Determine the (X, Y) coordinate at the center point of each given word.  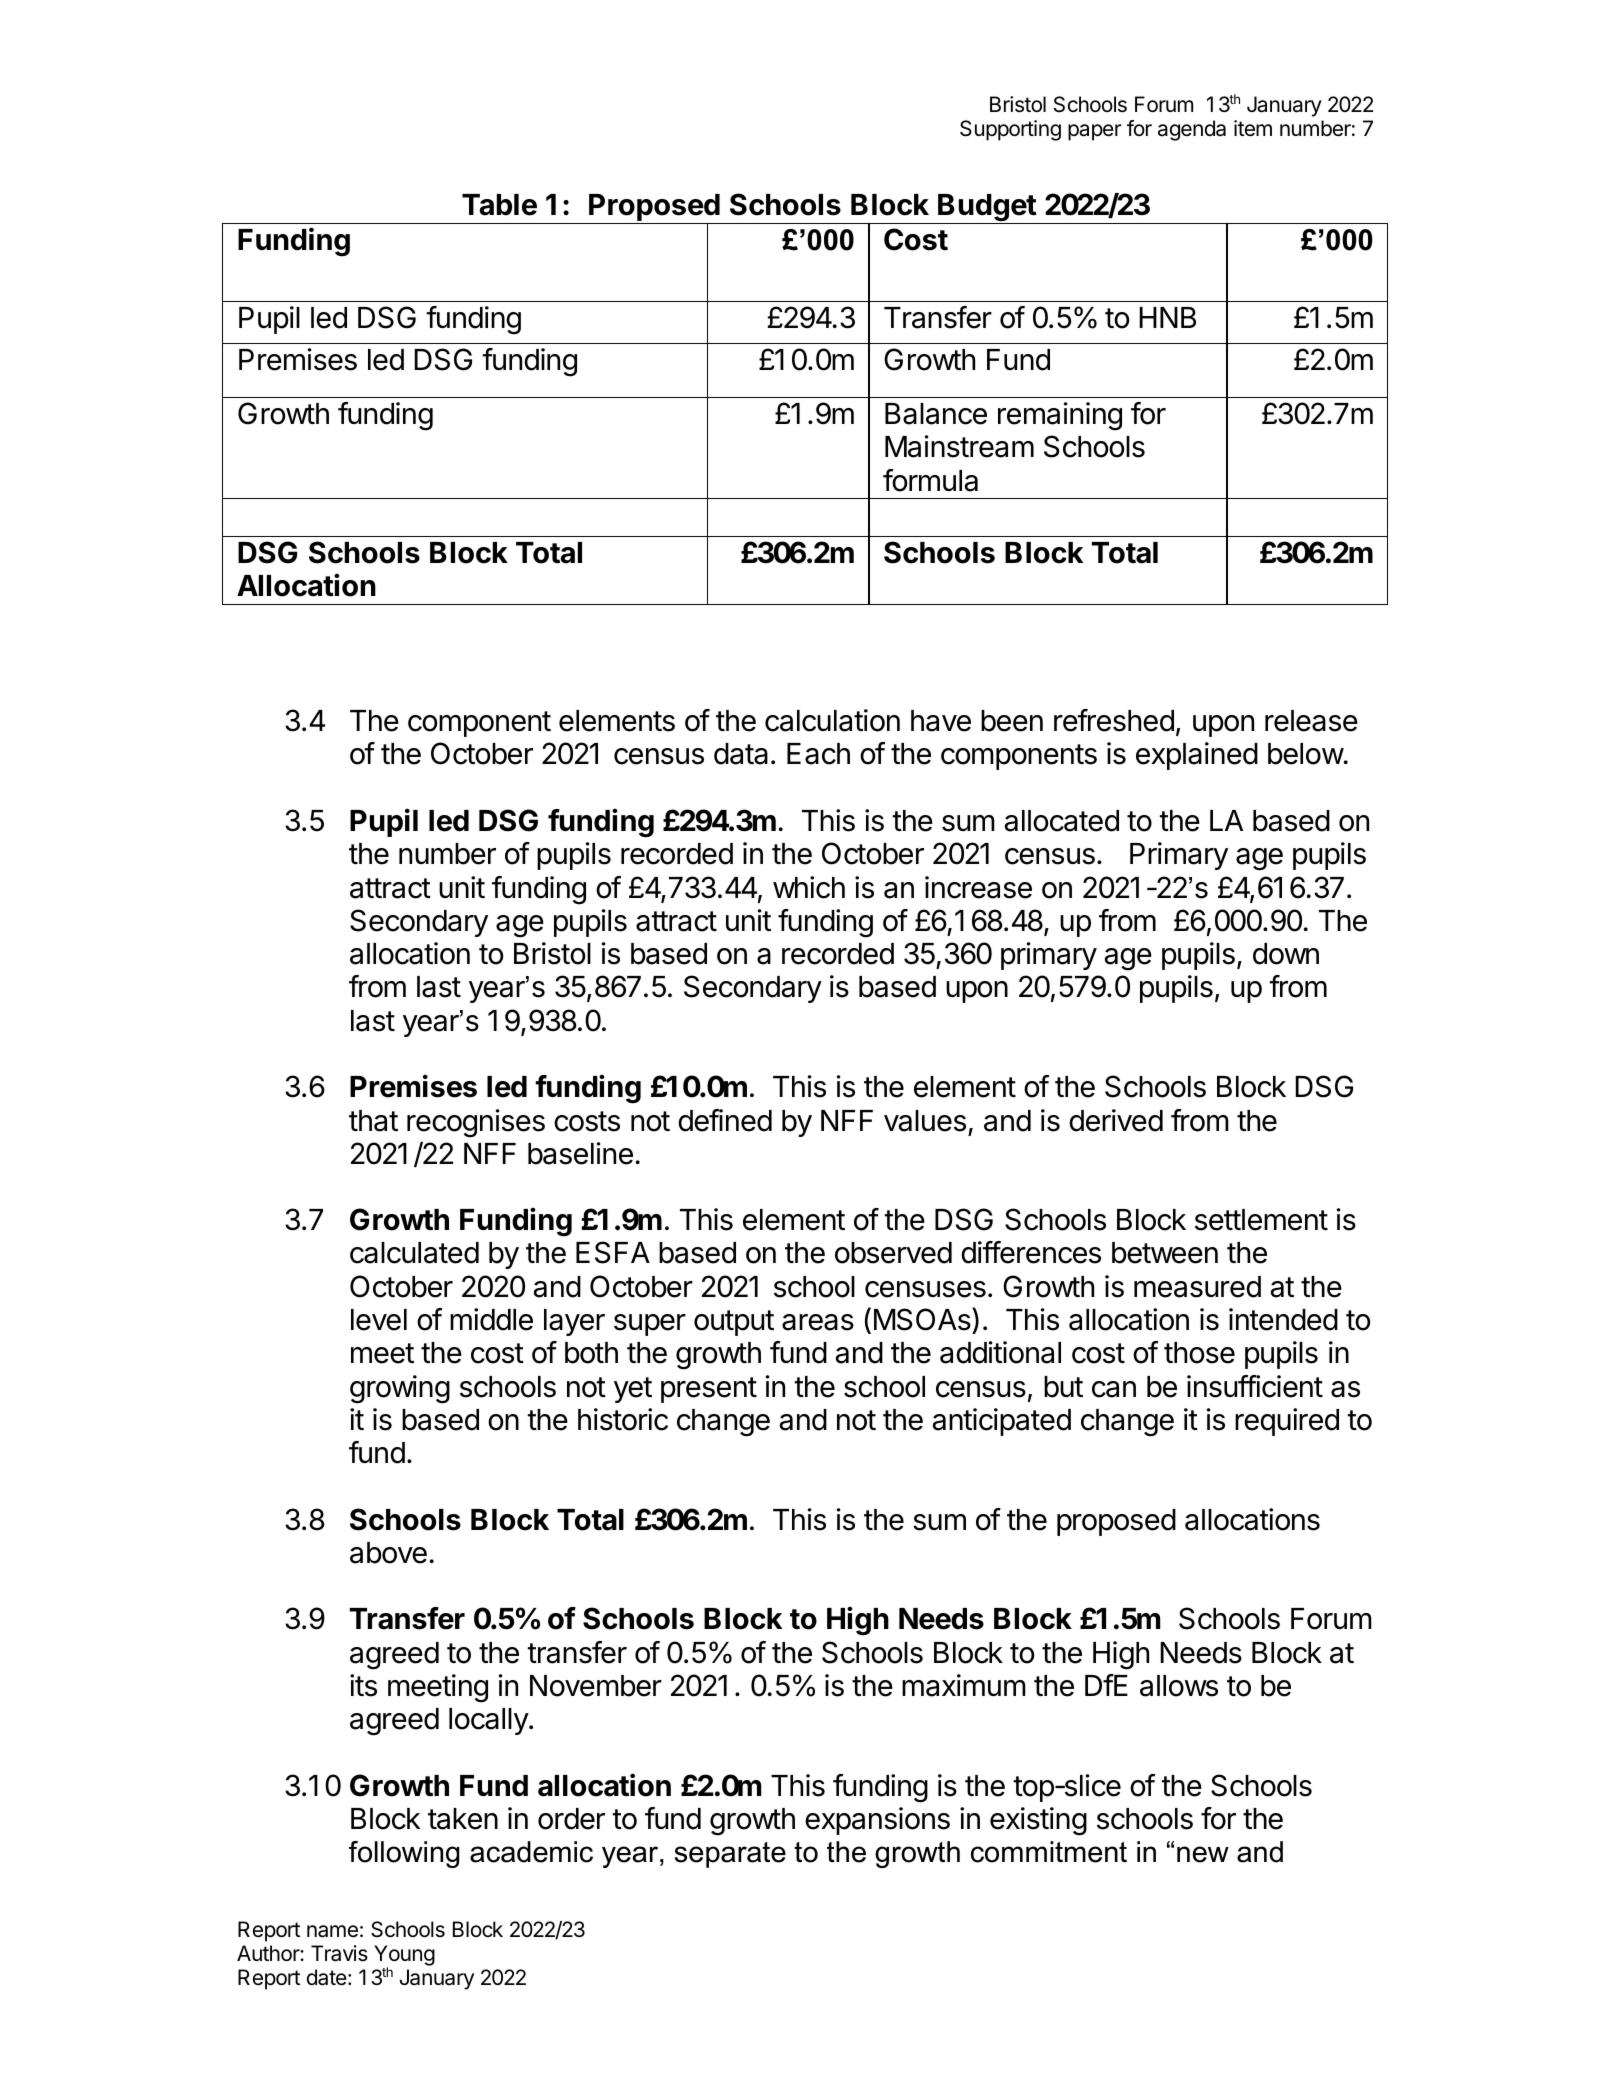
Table (499, 205)
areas (818, 1322)
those (1199, 1353)
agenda (1192, 130)
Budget (987, 209)
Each (818, 754)
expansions (877, 1821)
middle (491, 1319)
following (404, 1854)
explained (1197, 756)
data (741, 754)
